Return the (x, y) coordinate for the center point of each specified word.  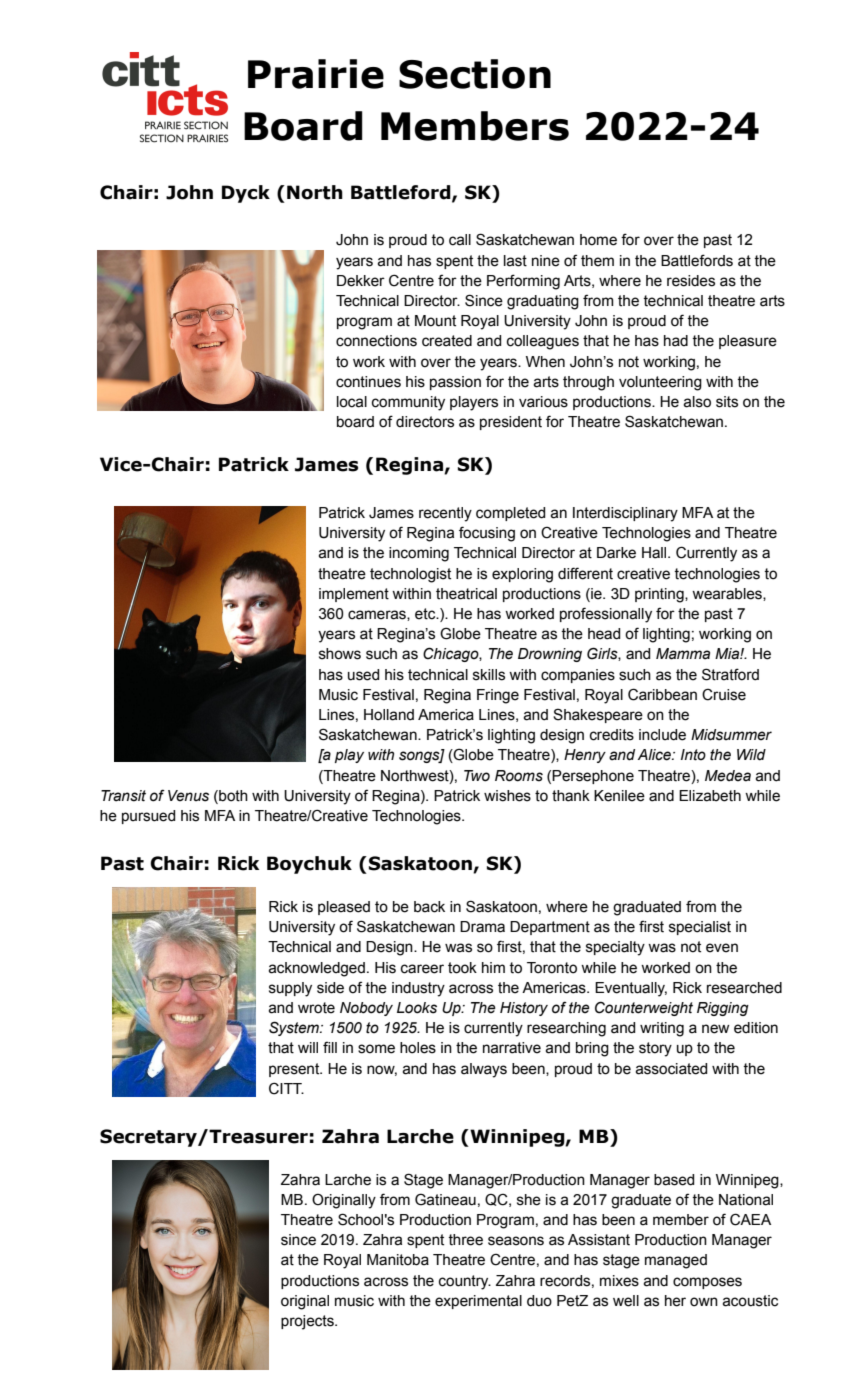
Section (475, 74)
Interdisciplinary (625, 514)
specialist (700, 928)
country (465, 1282)
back (429, 907)
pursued (148, 817)
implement (354, 595)
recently (445, 514)
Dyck (246, 194)
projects (308, 1322)
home (598, 240)
